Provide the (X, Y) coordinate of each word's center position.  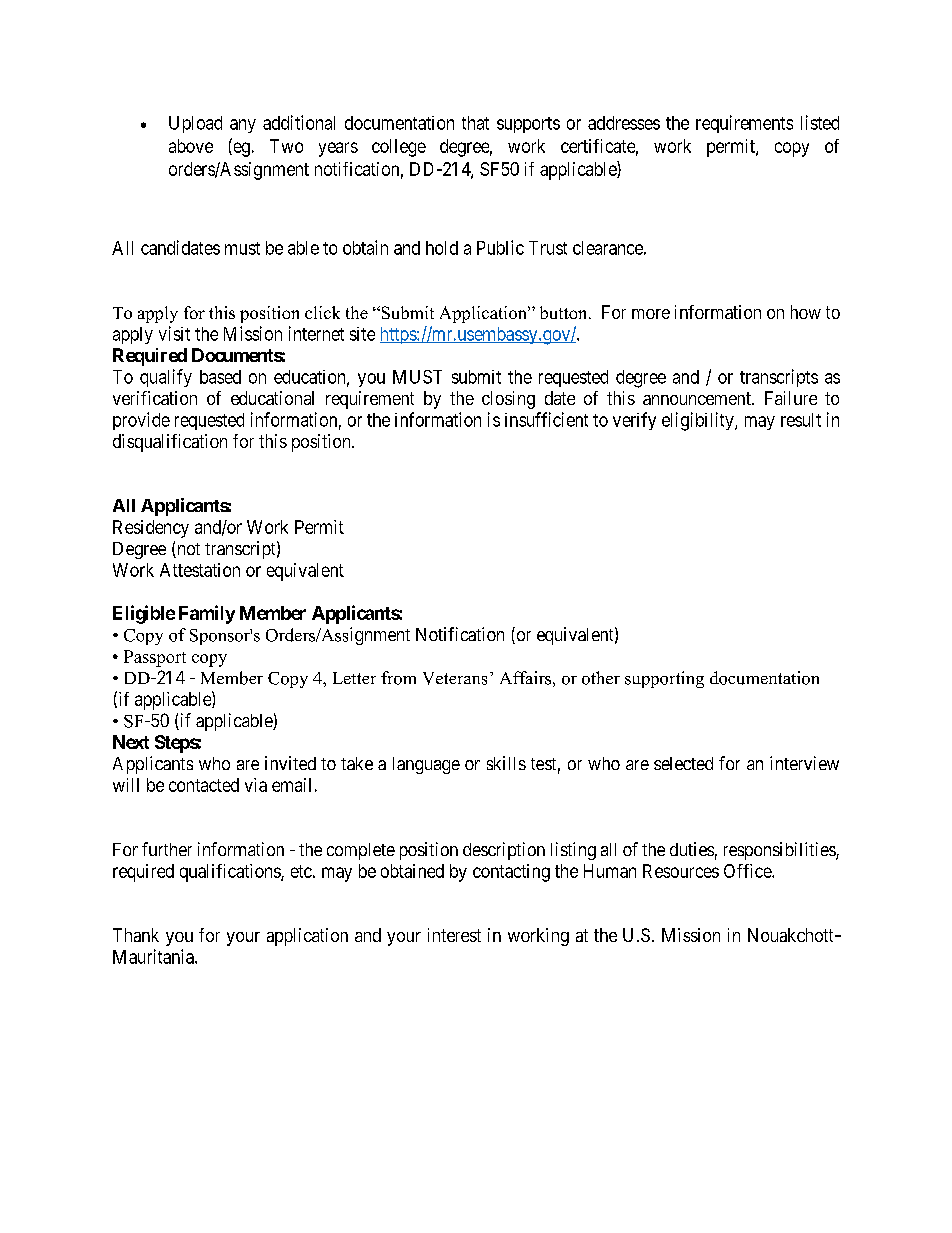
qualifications (231, 873)
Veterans (455, 678)
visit (174, 333)
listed (820, 122)
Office (748, 871)
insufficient (546, 419)
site (362, 334)
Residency (151, 529)
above (191, 146)
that (475, 123)
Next (131, 742)
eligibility (699, 421)
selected (683, 763)
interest (454, 935)
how (806, 312)
